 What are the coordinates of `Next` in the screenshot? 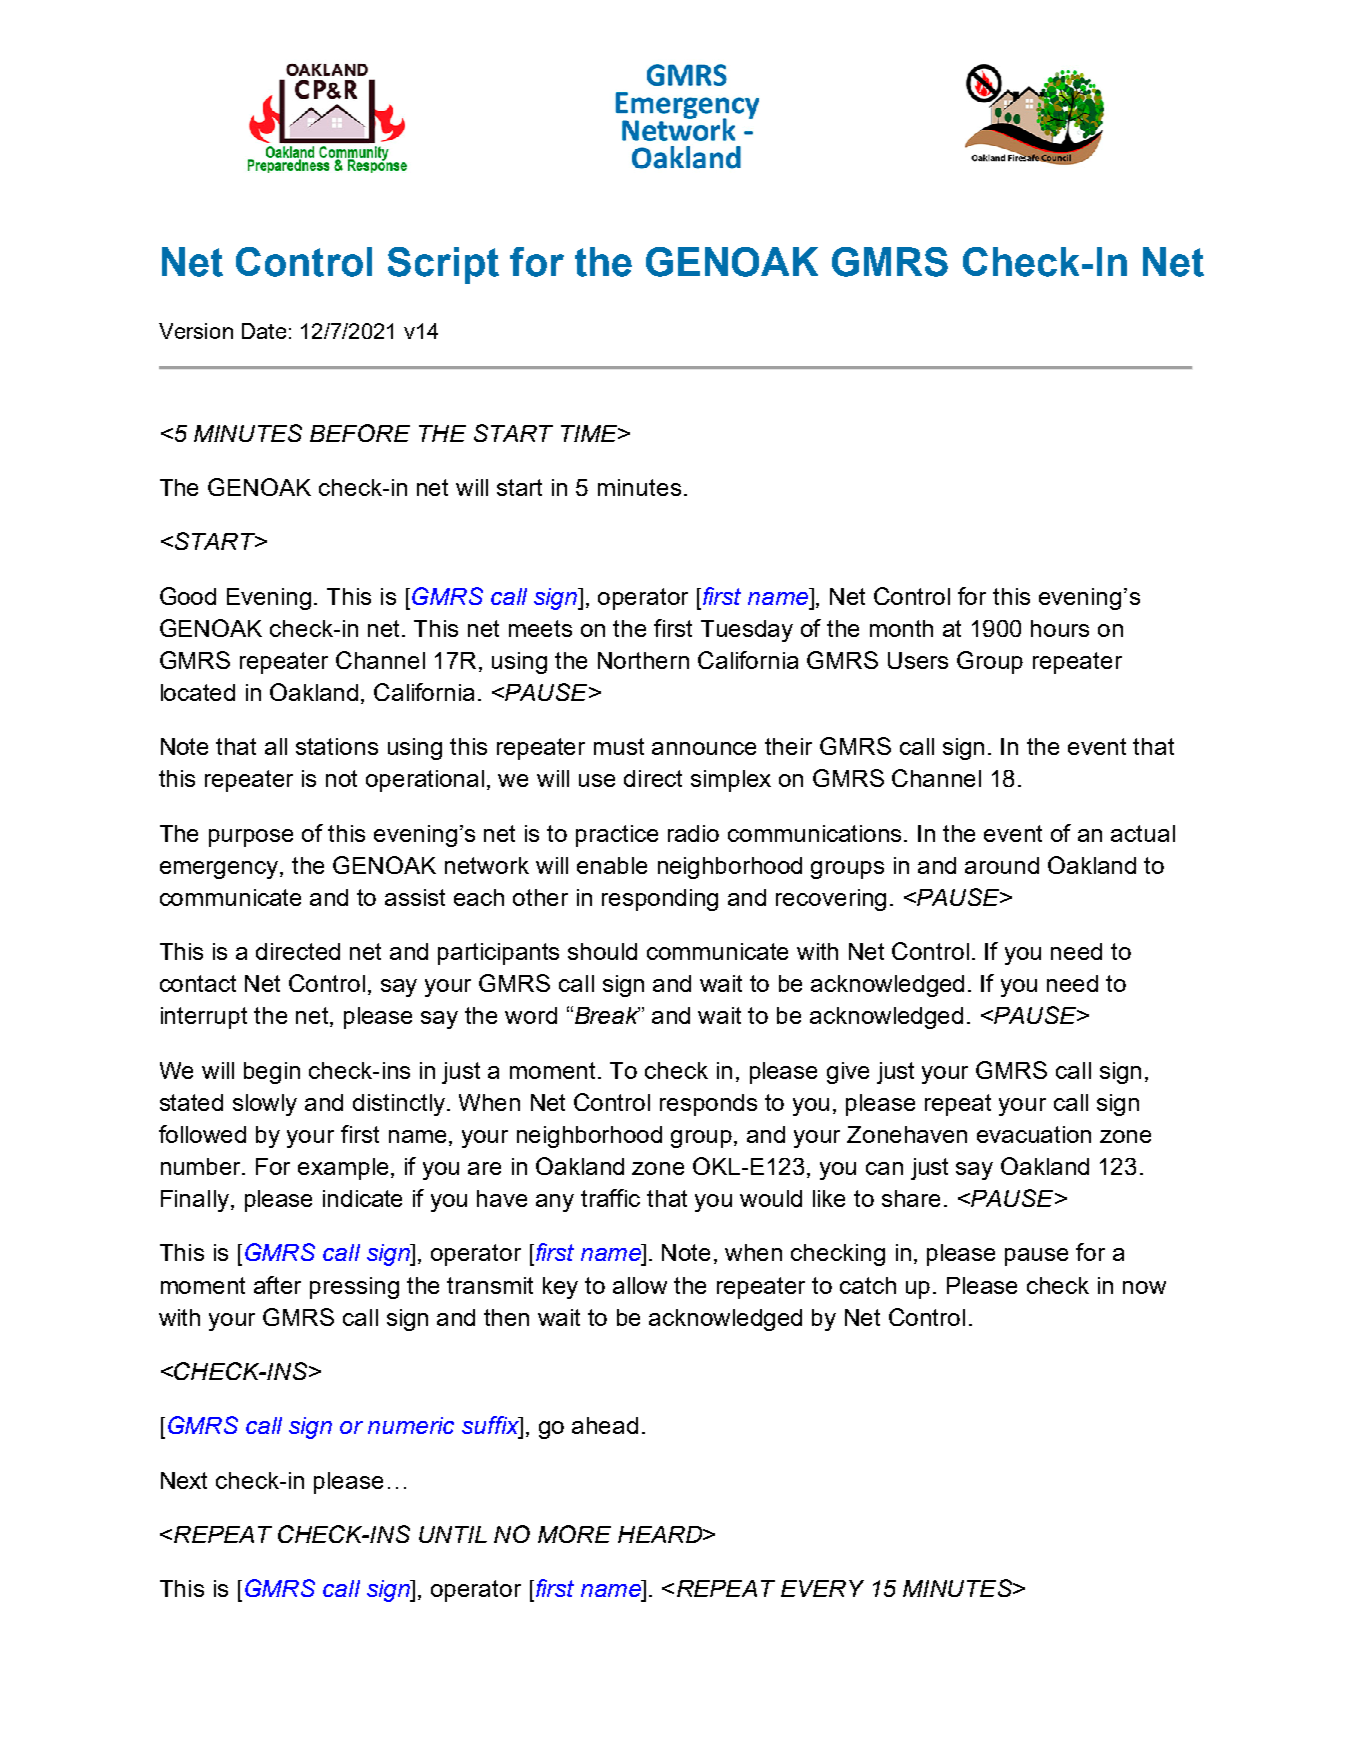 It's located at (184, 1480).
